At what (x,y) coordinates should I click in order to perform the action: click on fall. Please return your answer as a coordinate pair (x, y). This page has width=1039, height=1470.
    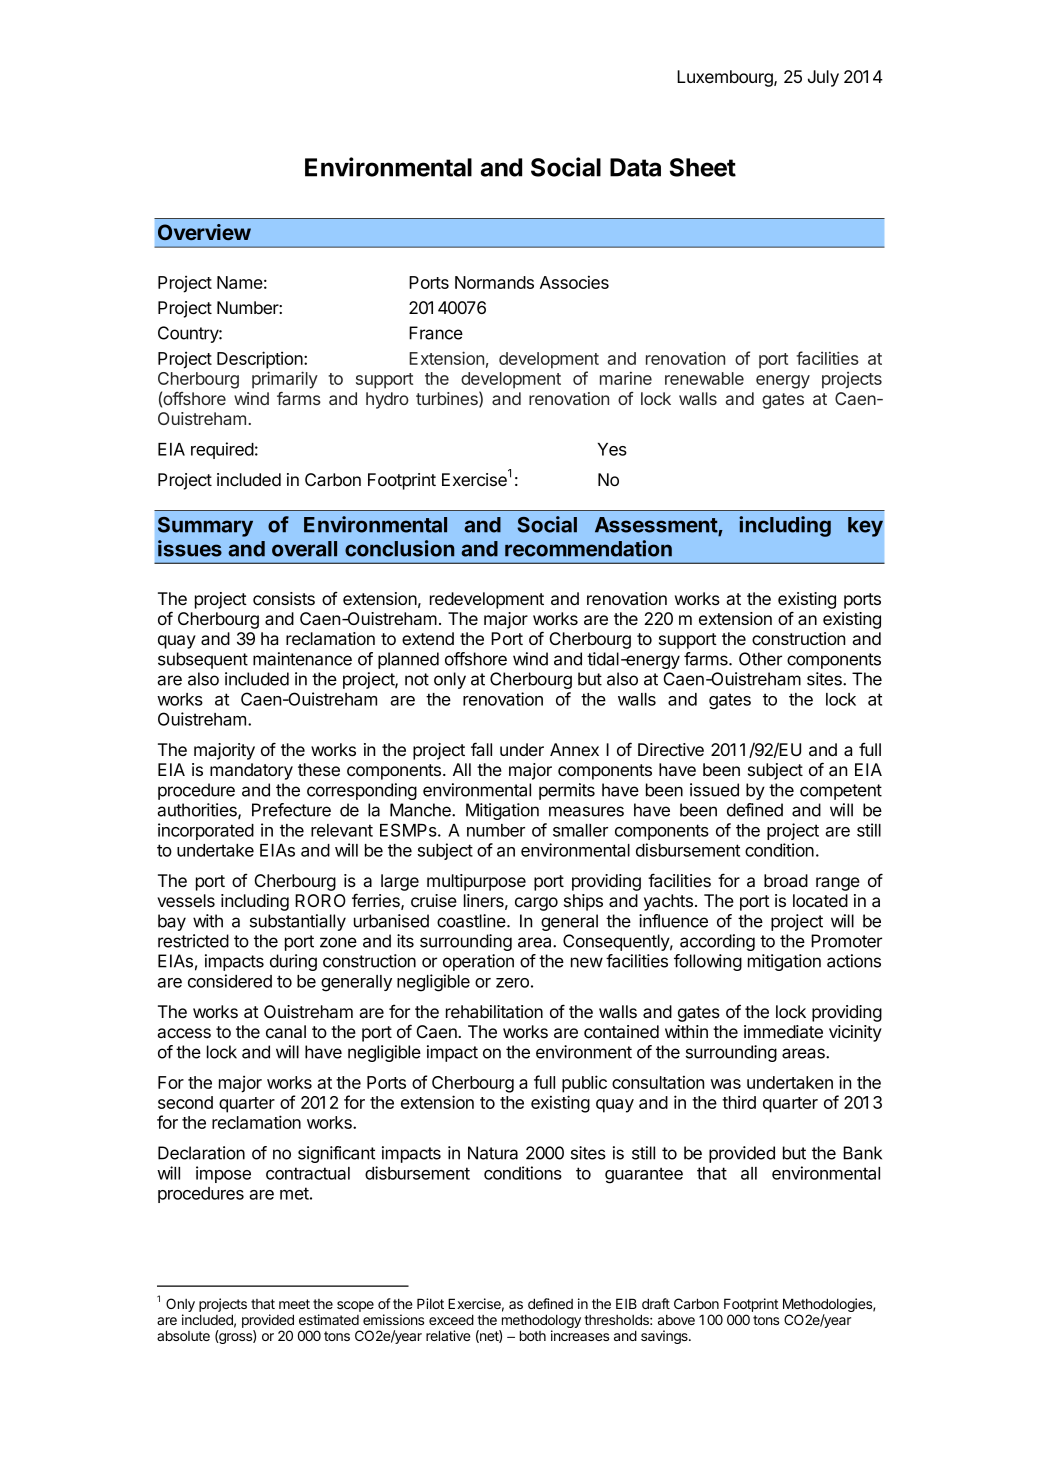
    Looking at the image, I should click on (481, 749).
